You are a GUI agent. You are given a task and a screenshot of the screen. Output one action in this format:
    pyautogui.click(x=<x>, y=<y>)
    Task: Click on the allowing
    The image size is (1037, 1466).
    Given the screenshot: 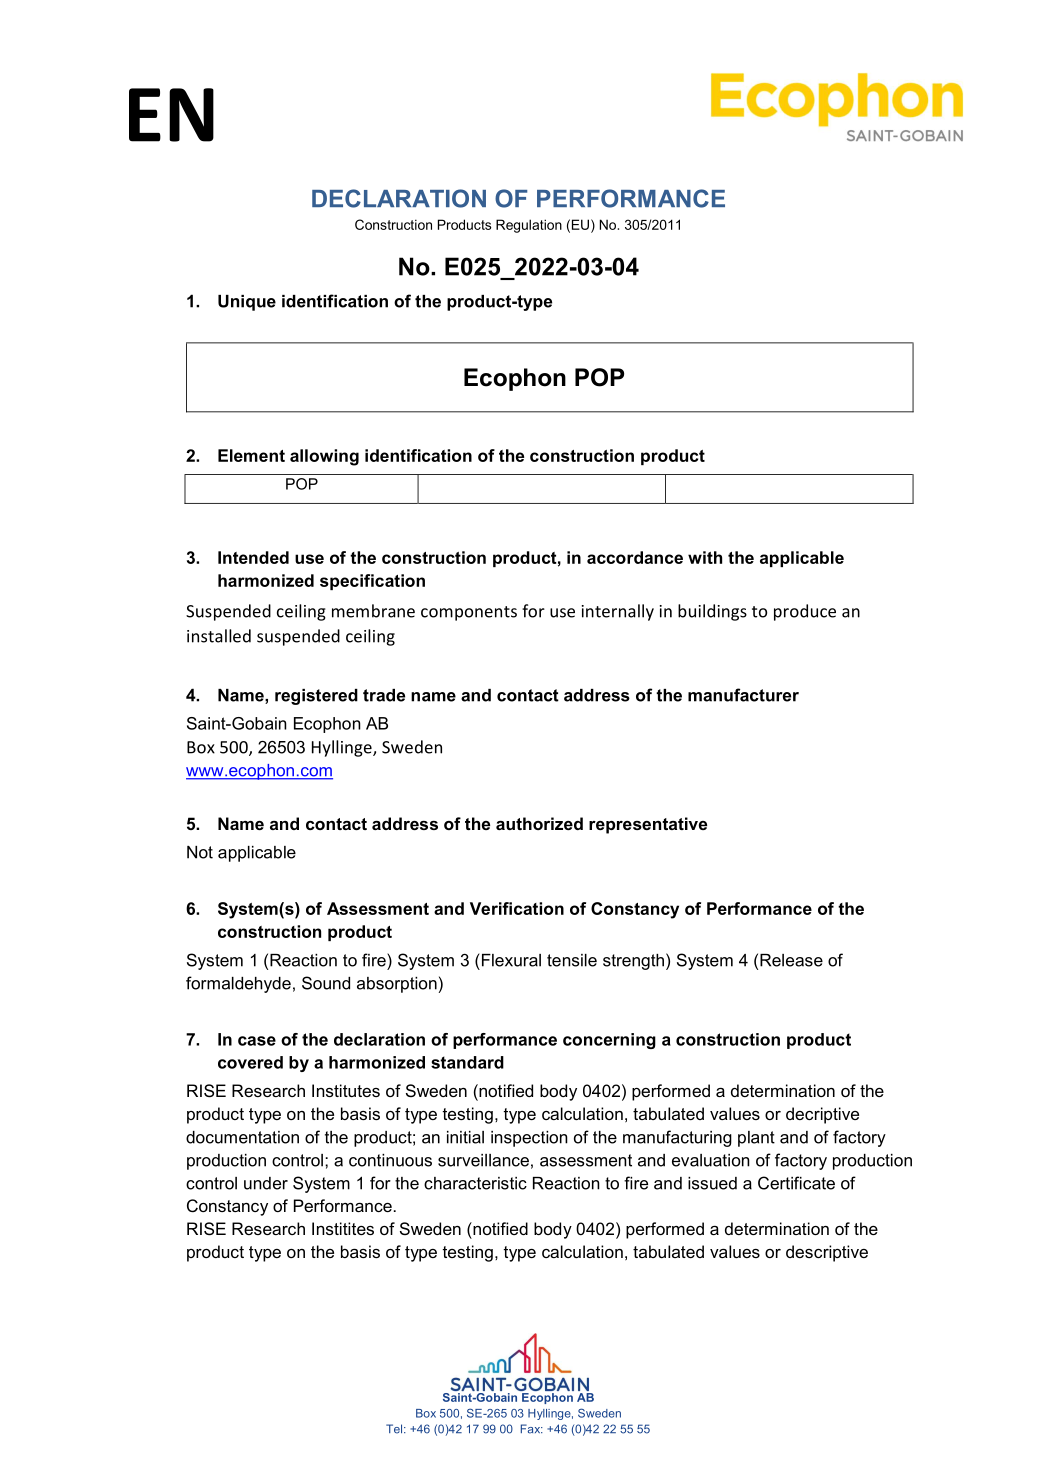 What is the action you would take?
    pyautogui.click(x=324, y=457)
